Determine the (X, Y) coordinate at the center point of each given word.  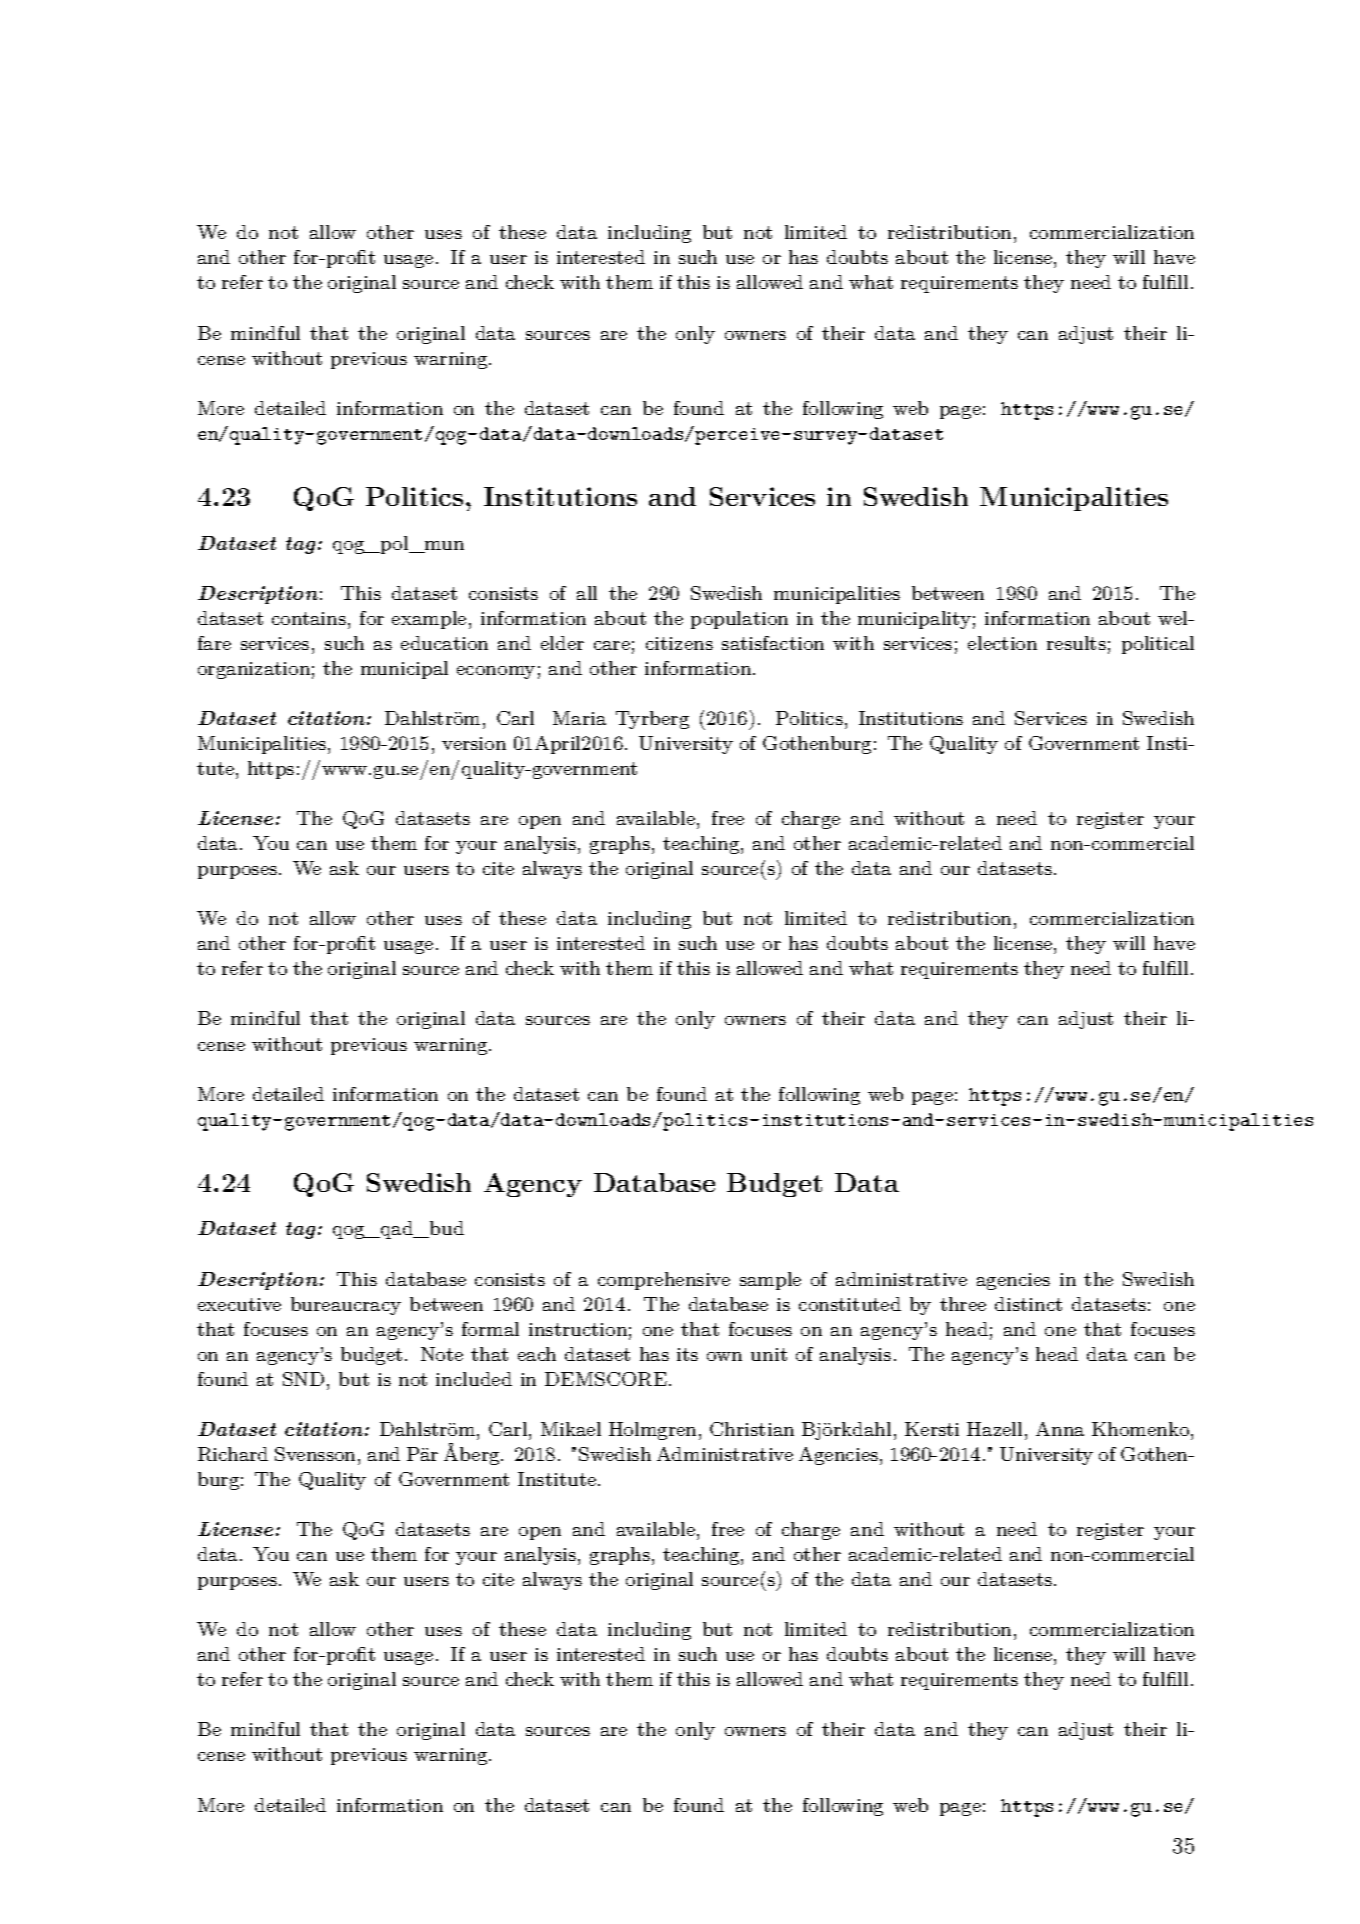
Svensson (315, 1454)
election (1002, 643)
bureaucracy (346, 1306)
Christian (752, 1429)
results (1076, 643)
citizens (679, 643)
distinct (1028, 1304)
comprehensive (664, 1281)
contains (309, 618)
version (474, 743)
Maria (579, 718)
